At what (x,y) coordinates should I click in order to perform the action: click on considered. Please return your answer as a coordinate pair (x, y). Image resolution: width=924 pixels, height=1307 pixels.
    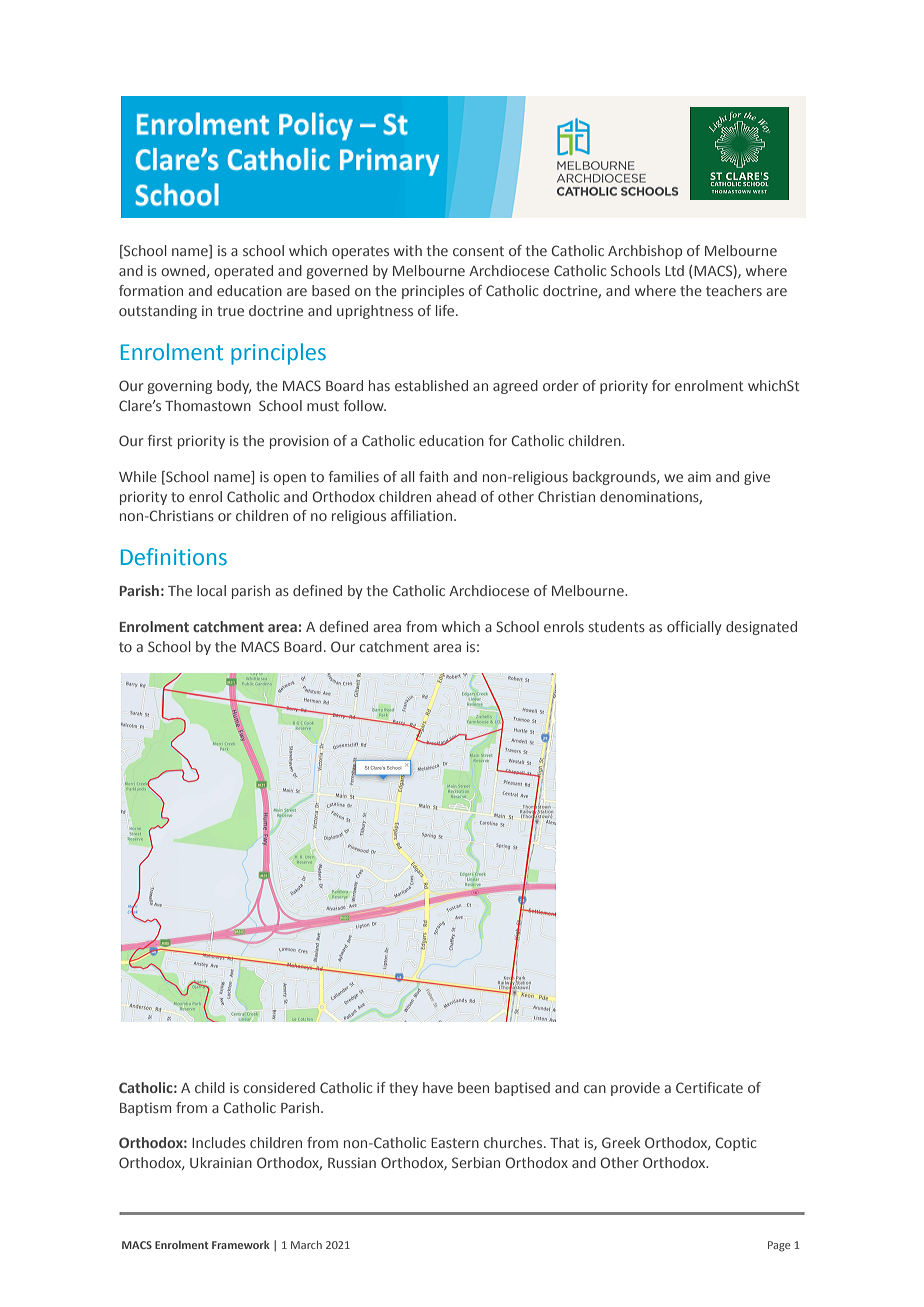
    Looking at the image, I should click on (279, 1087).
